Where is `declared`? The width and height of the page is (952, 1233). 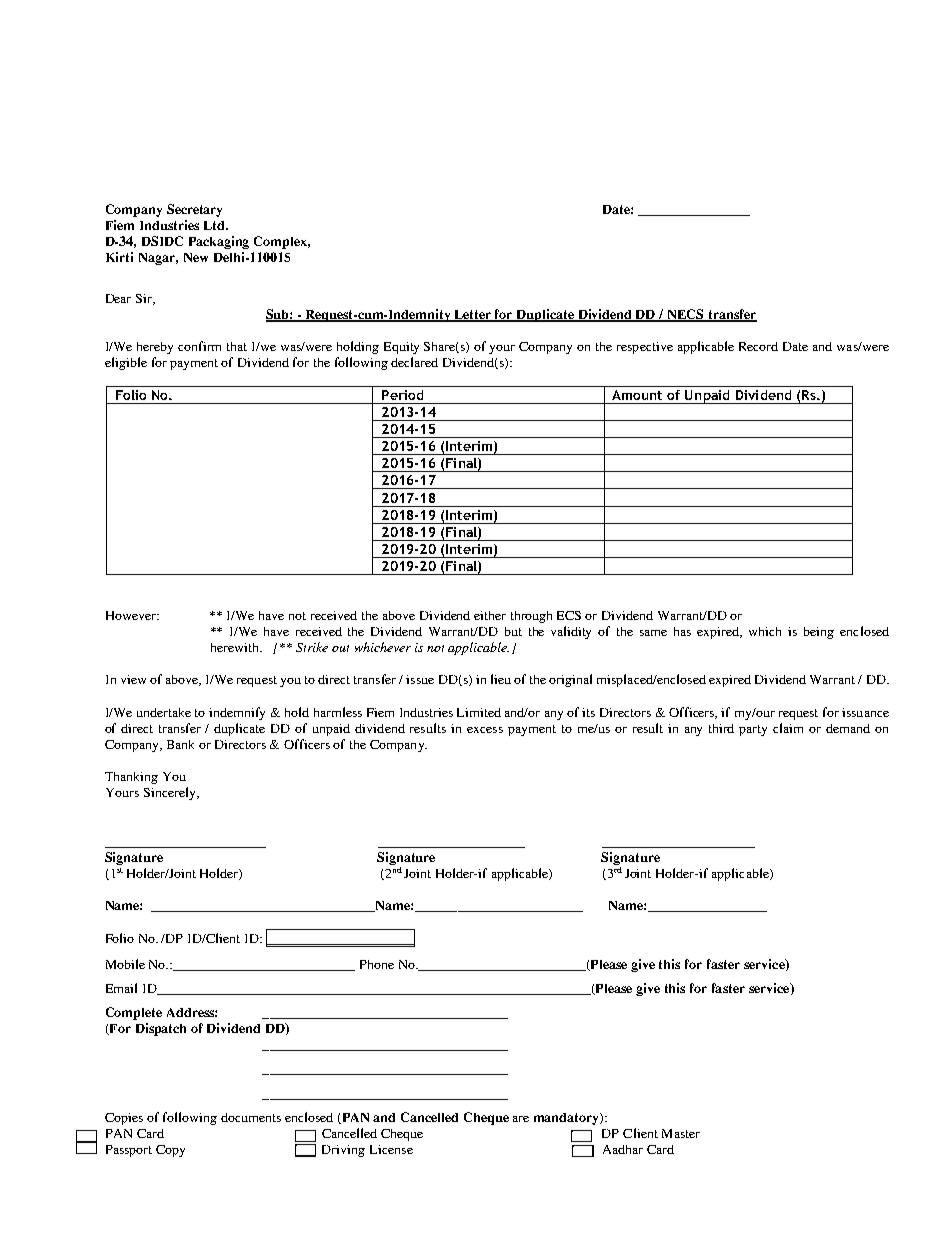 declared is located at coordinates (414, 362).
